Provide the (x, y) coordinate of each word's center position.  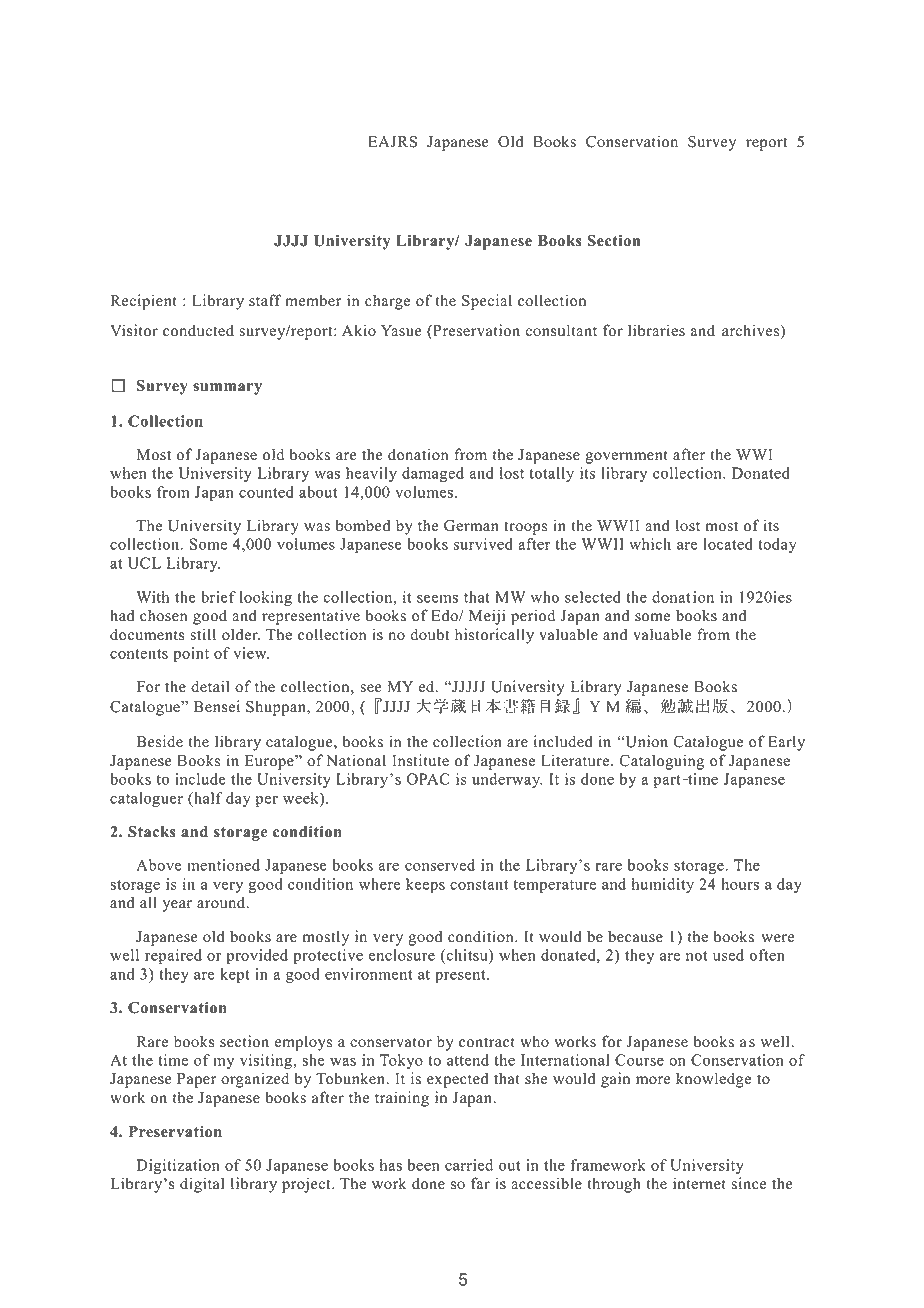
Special (487, 302)
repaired (173, 956)
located (728, 544)
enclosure (402, 955)
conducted (198, 330)
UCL (144, 563)
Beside (159, 741)
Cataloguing (662, 762)
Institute (420, 760)
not (697, 956)
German (471, 525)
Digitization (178, 1166)
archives (752, 331)
